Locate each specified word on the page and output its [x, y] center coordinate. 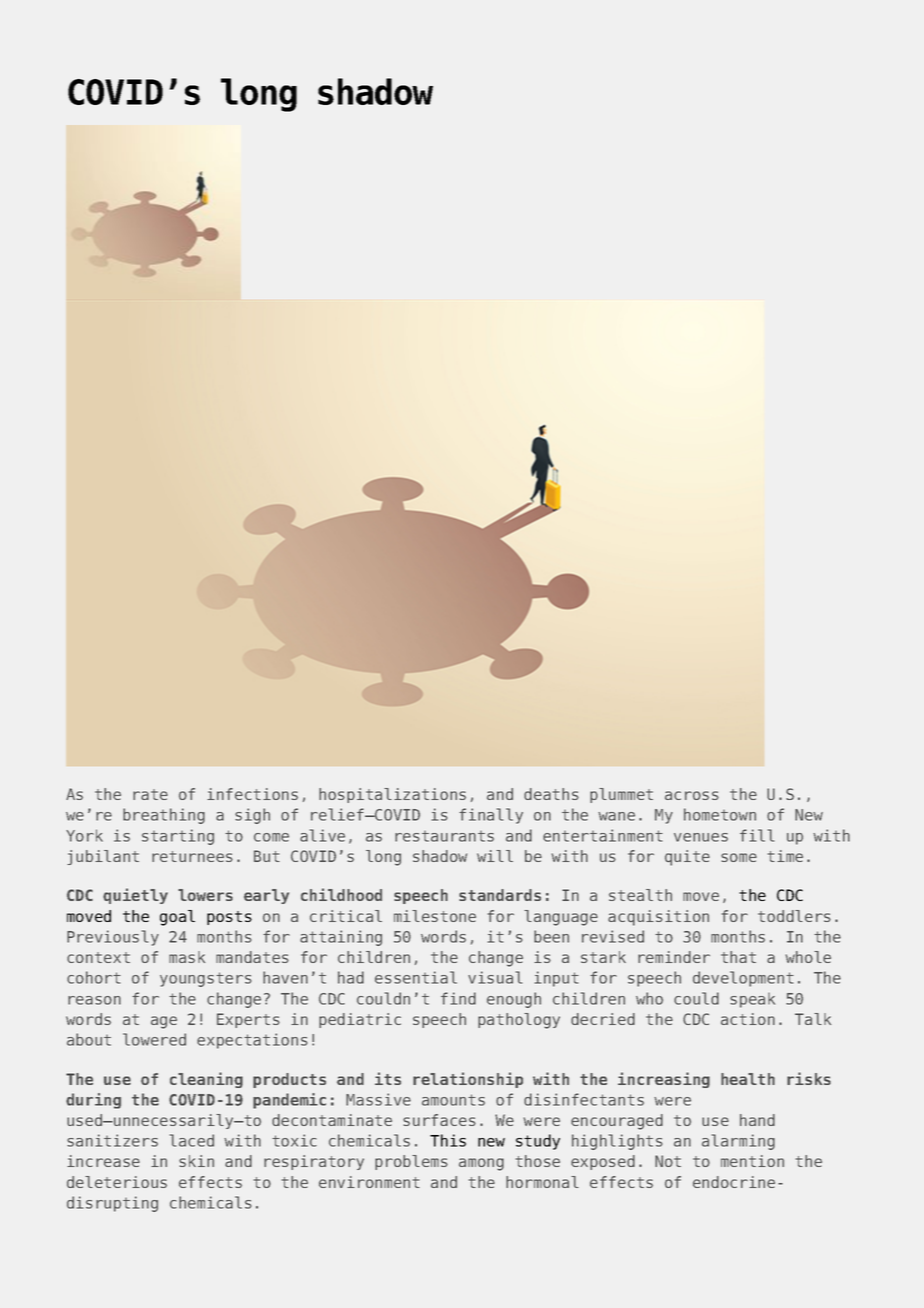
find [458, 998]
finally [491, 816]
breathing [164, 816]
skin [196, 1161]
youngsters [206, 979]
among [481, 1164]
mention [752, 1161]
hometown [720, 814]
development [743, 979]
